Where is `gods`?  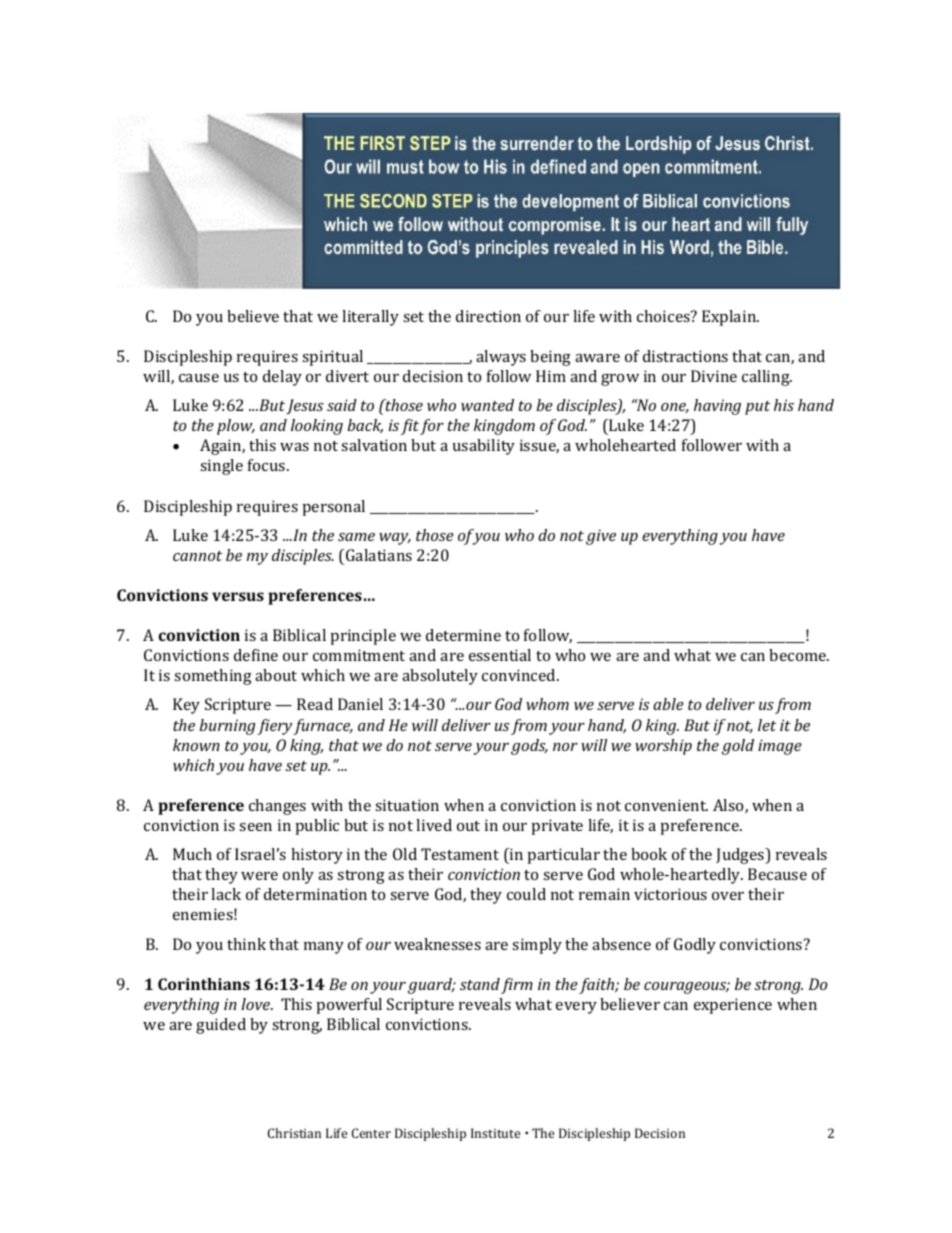 gods is located at coordinates (529, 747).
